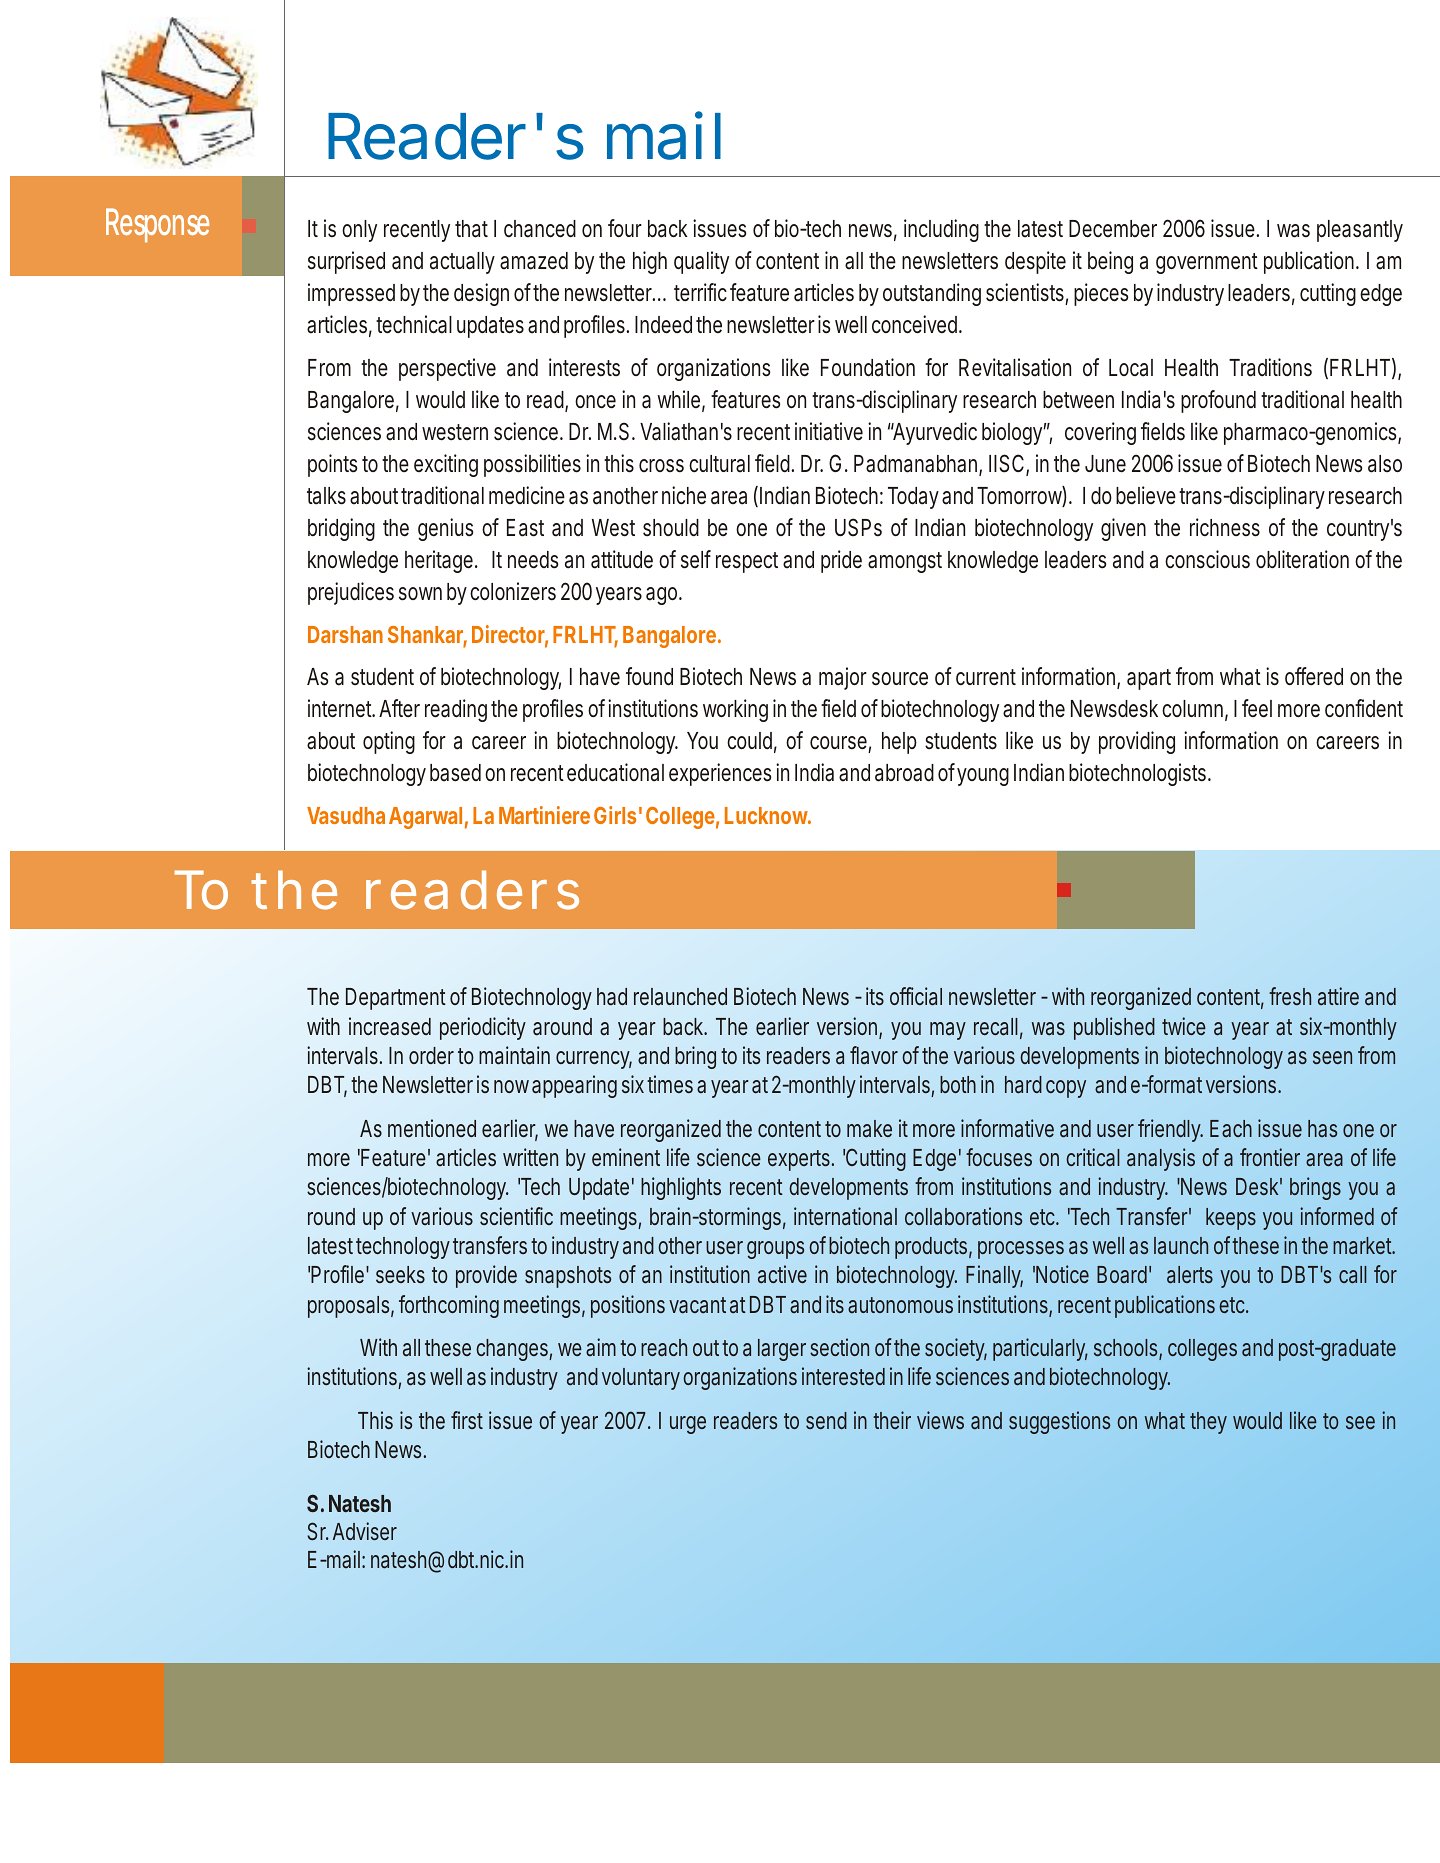  Describe the element at coordinates (483, 1028) in the page. I see `periodicity` at that location.
